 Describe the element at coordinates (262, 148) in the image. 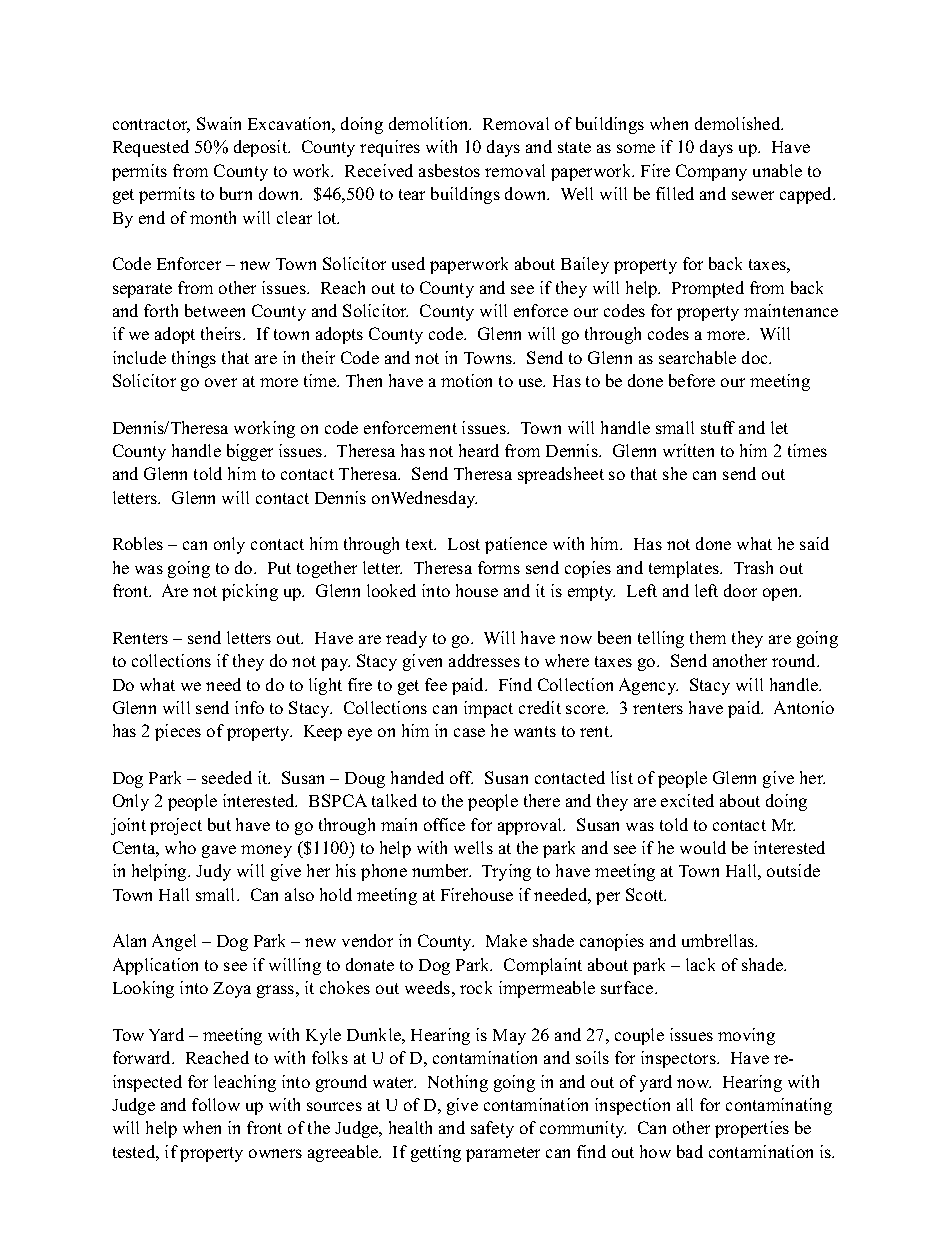

I see `deposit` at that location.
